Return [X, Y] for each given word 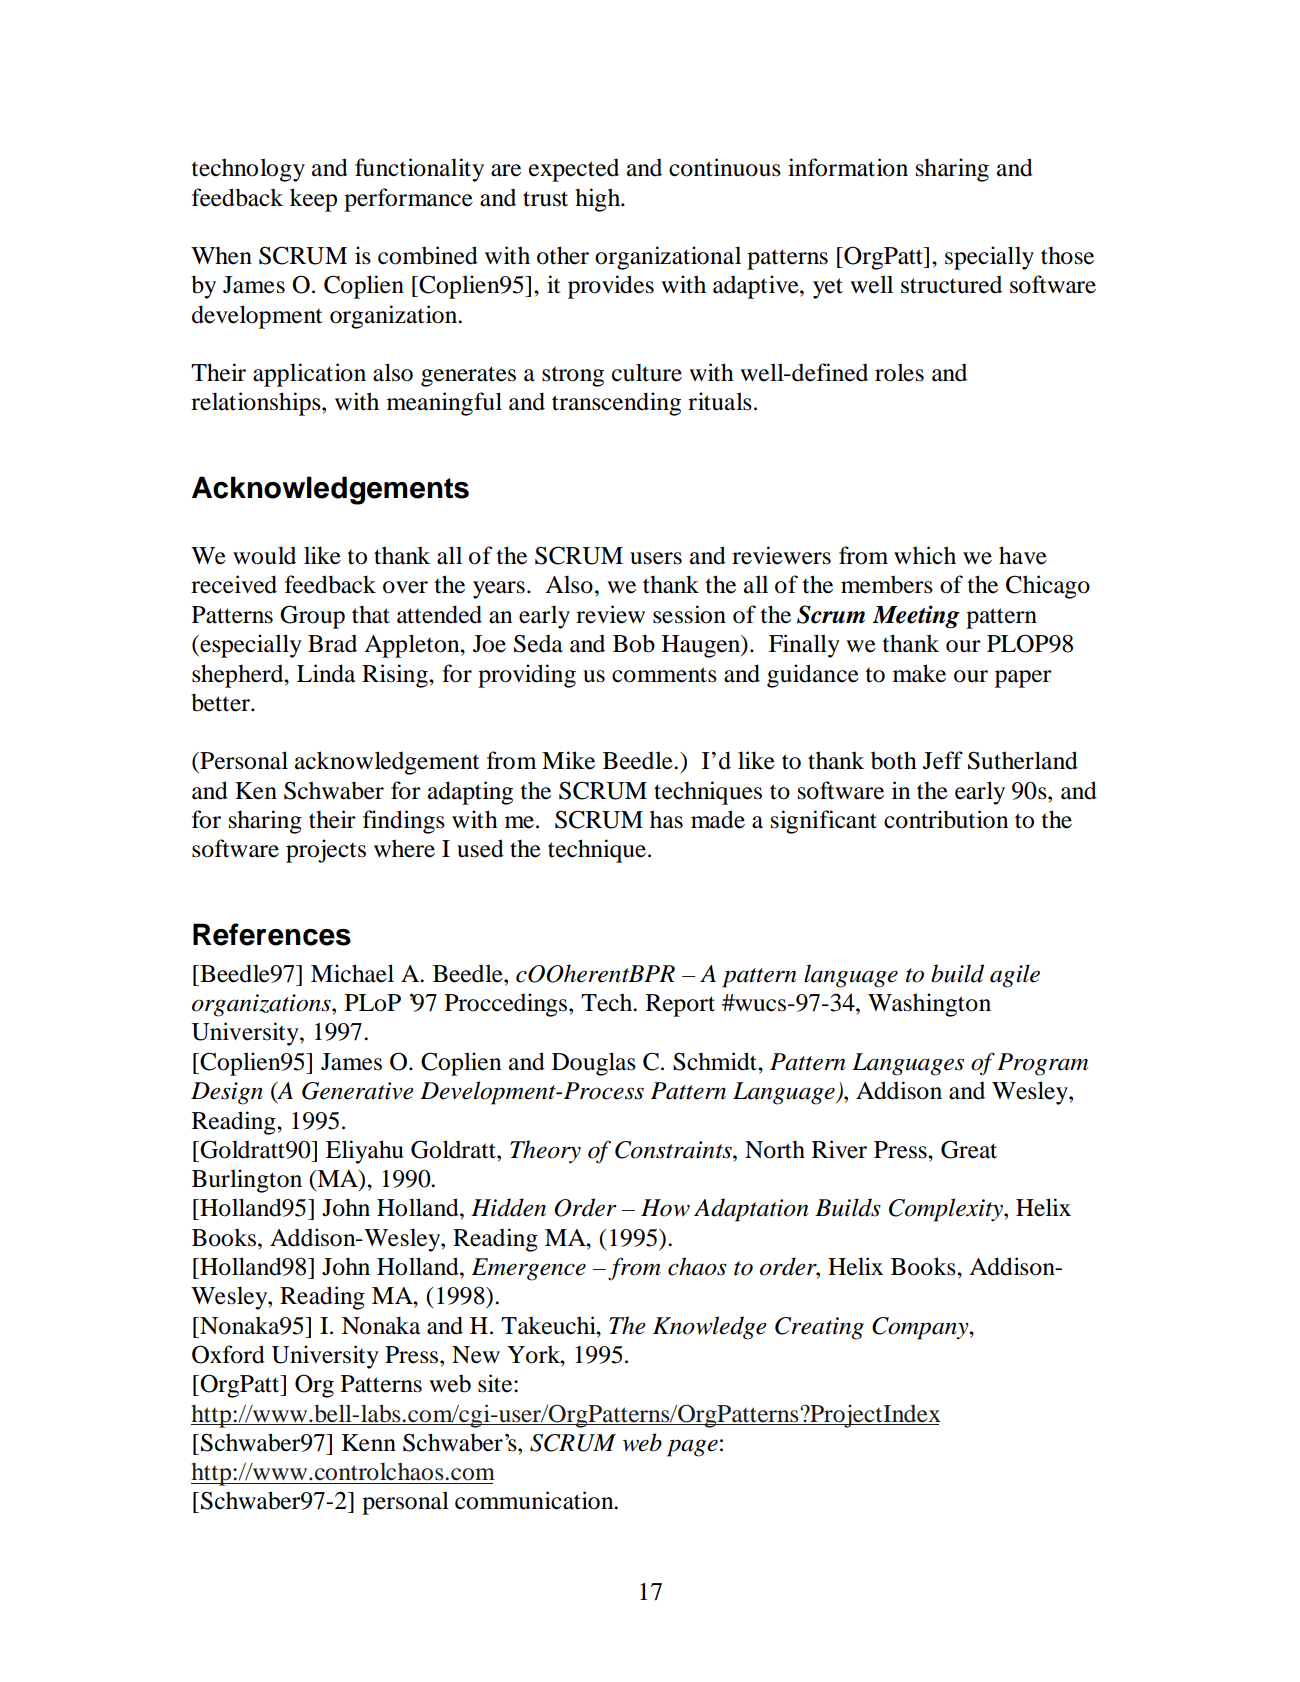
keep [313, 200]
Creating [819, 1328]
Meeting [916, 616]
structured [951, 285]
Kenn [369, 1443]
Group [312, 617]
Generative [358, 1091]
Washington [929, 1005]
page [692, 1448]
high [599, 200]
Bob [634, 643]
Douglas [594, 1064]
